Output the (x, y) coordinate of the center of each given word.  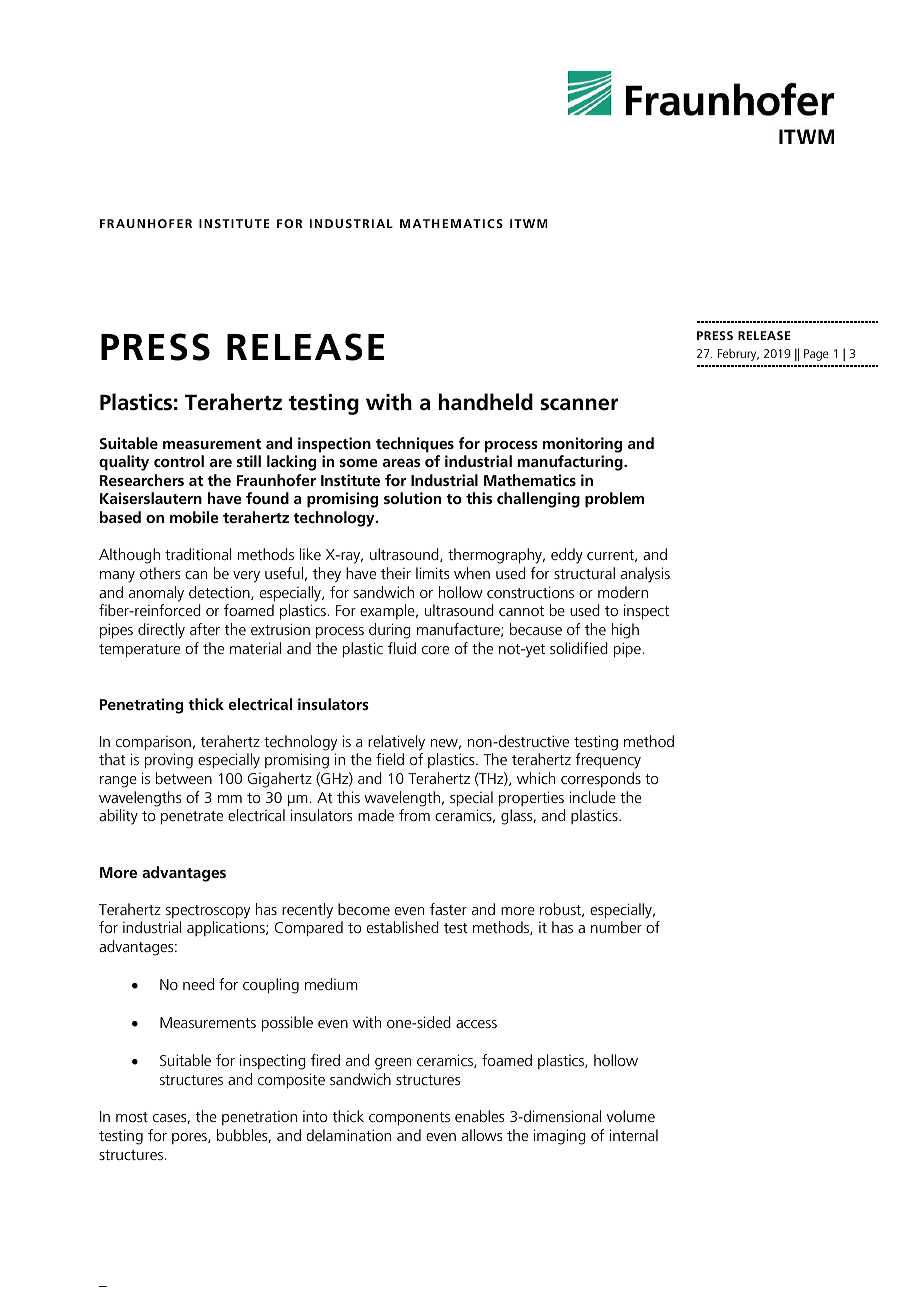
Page (816, 355)
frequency (608, 761)
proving (169, 761)
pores (190, 1138)
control (179, 461)
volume (631, 1116)
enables (479, 1116)
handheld (485, 402)
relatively (396, 743)
